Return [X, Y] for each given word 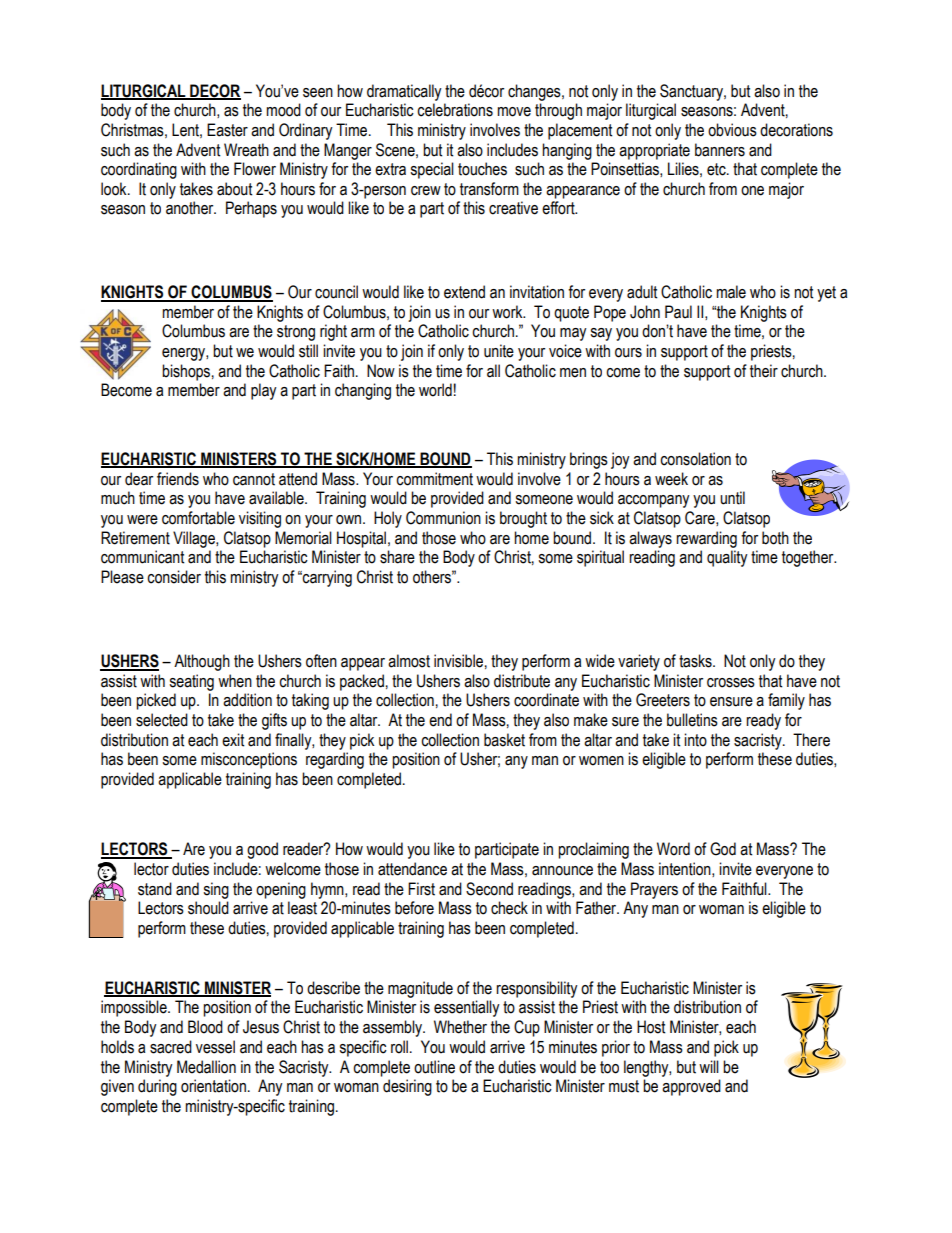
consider [174, 577]
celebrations [455, 110]
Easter [227, 130]
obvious [732, 130]
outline [434, 1067]
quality [727, 558]
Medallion [206, 1067]
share [397, 557]
